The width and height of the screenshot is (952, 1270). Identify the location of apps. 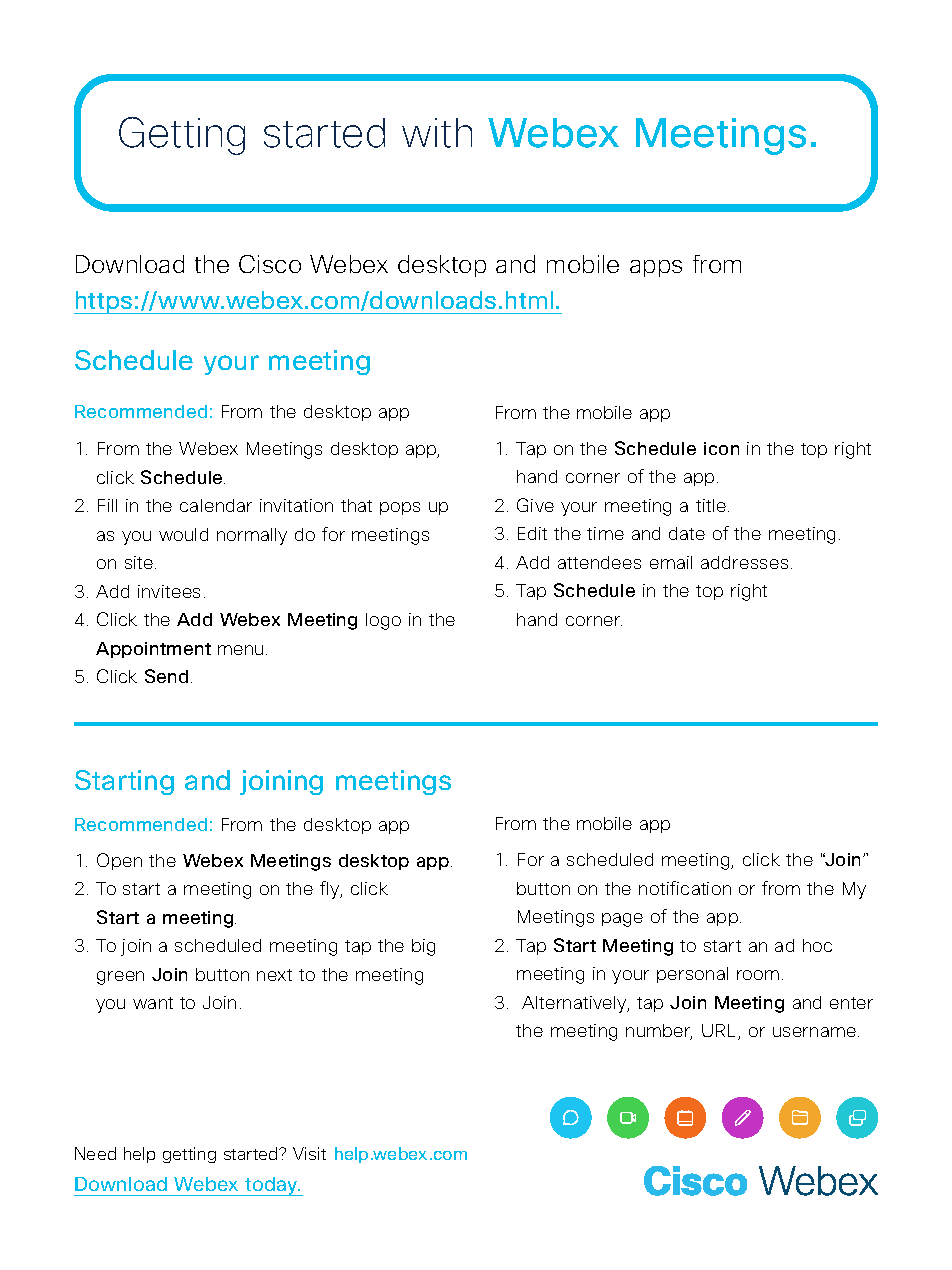
(656, 268).
